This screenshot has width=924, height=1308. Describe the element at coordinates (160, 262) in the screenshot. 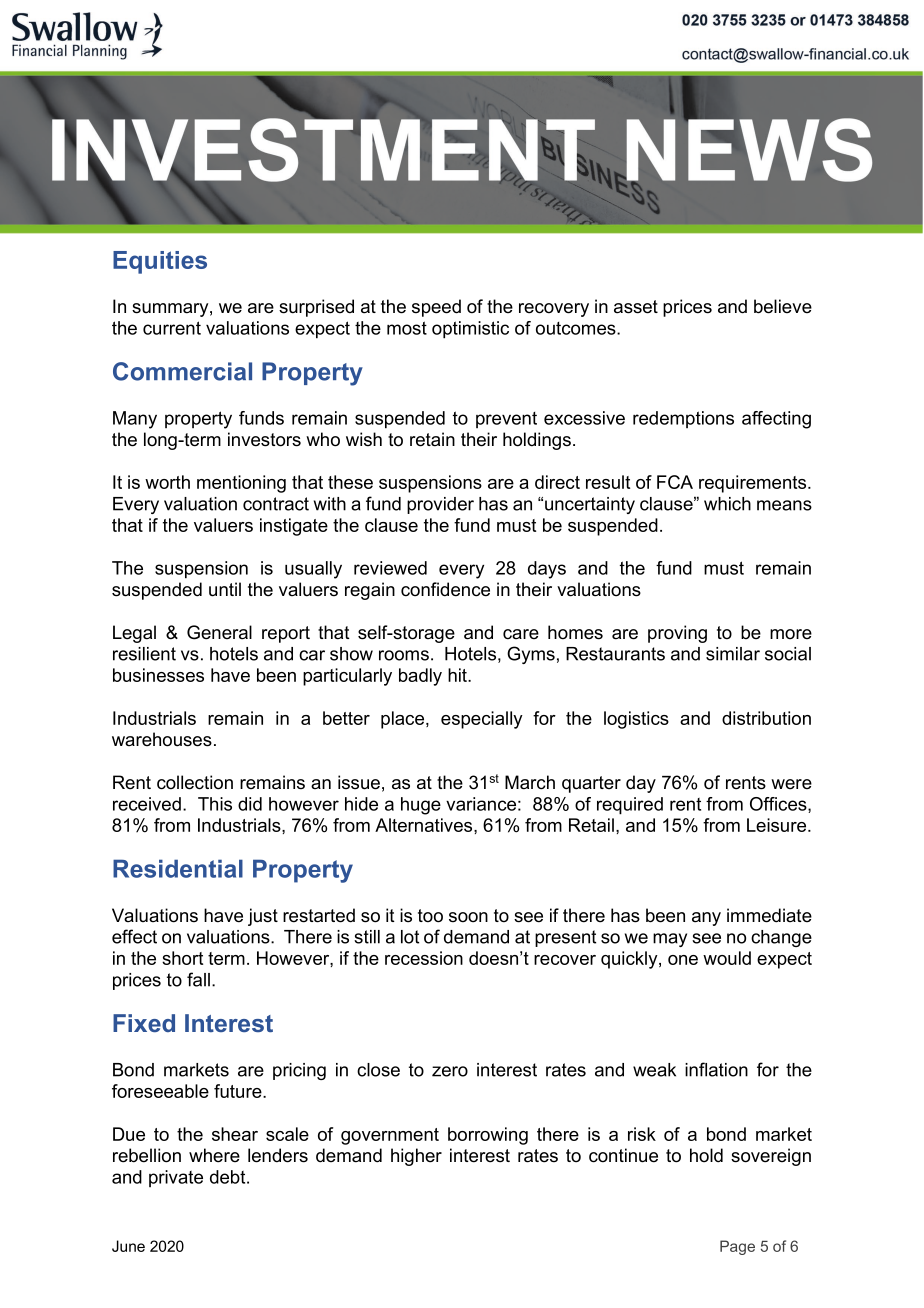

I see `Equities` at that location.
